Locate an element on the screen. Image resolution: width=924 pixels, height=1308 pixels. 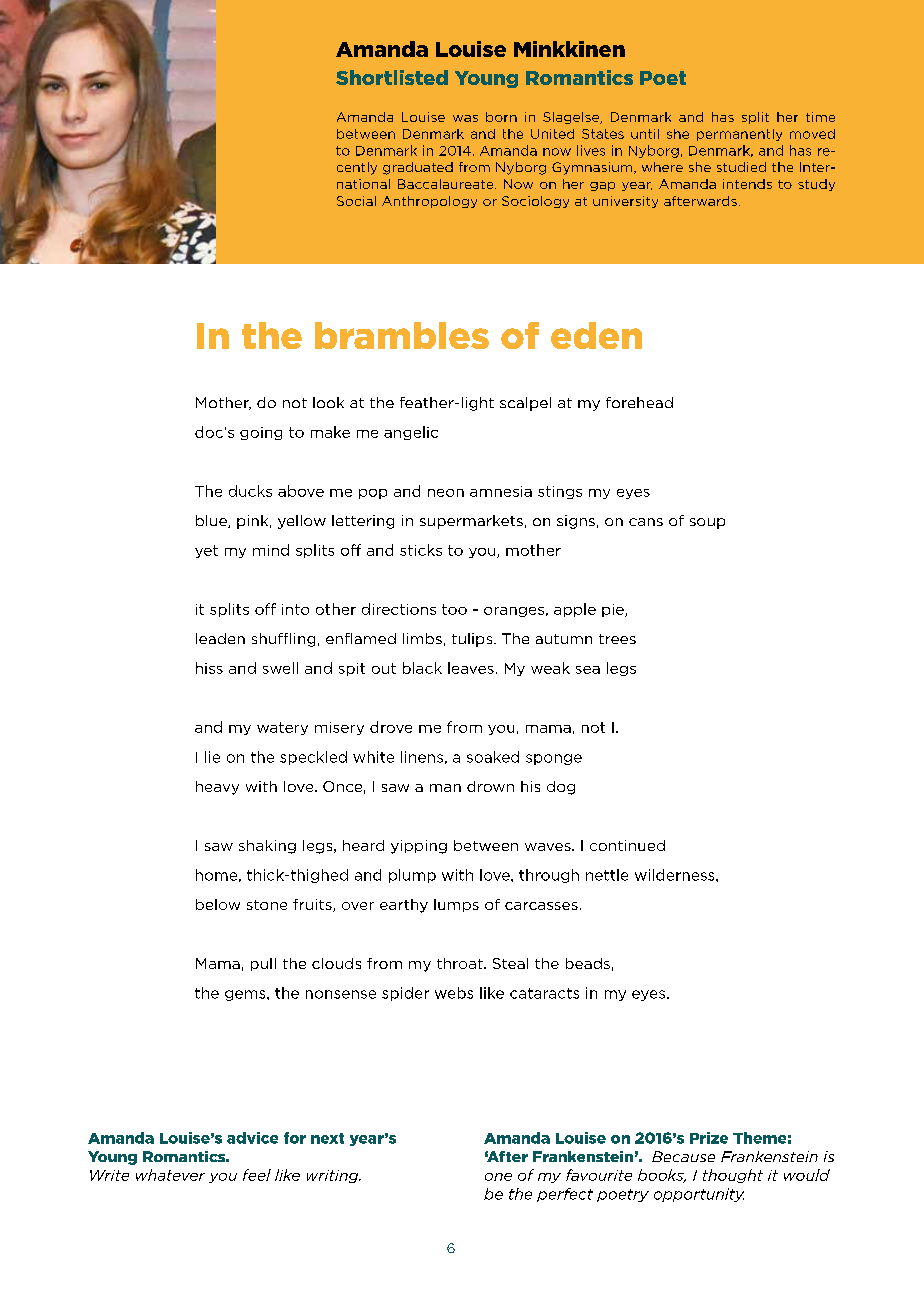
below is located at coordinates (218, 904).
